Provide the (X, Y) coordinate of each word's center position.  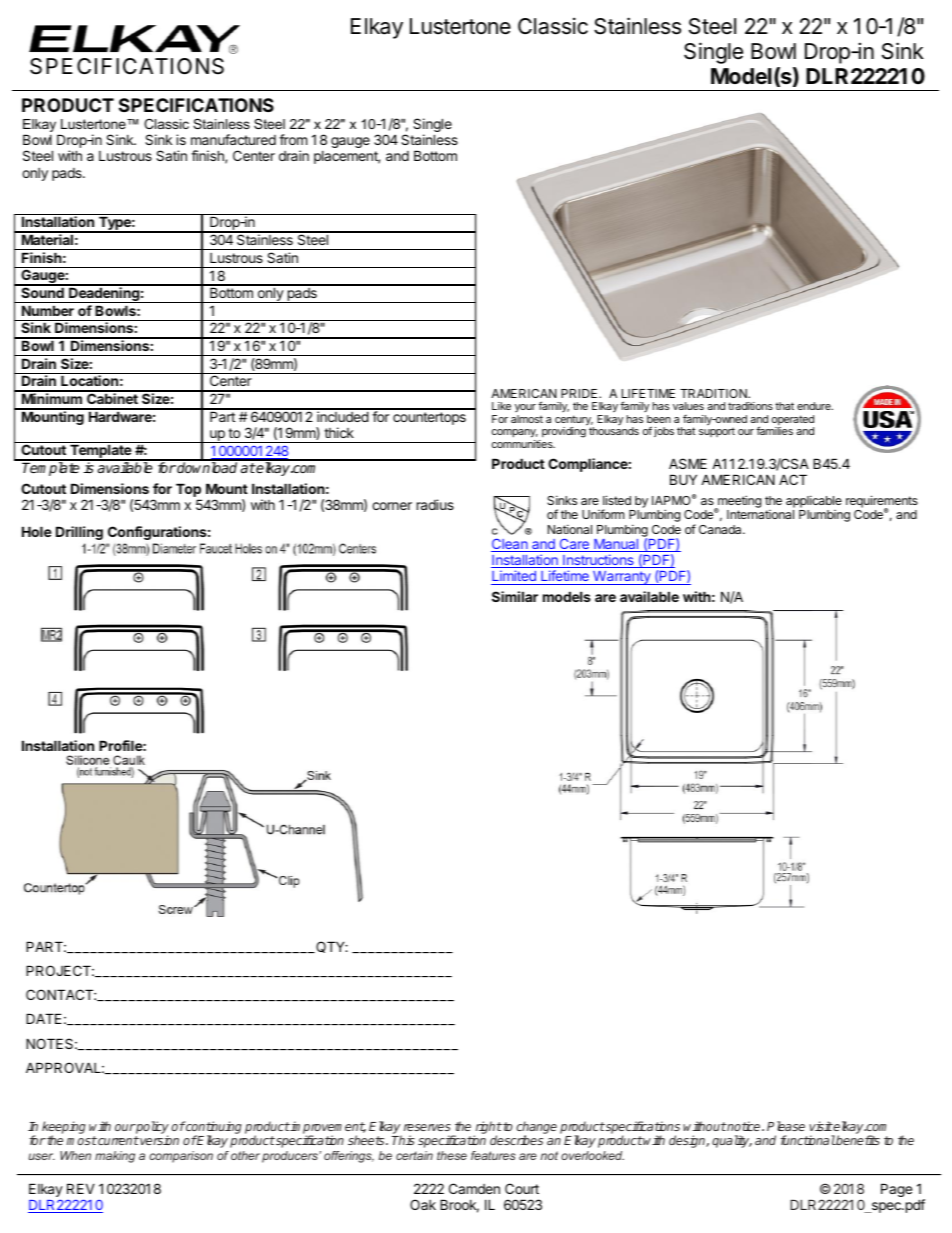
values (688, 406)
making (115, 1157)
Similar (515, 596)
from (293, 139)
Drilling (79, 533)
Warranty (622, 578)
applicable (814, 503)
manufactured (233, 139)
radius (435, 504)
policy (152, 1129)
